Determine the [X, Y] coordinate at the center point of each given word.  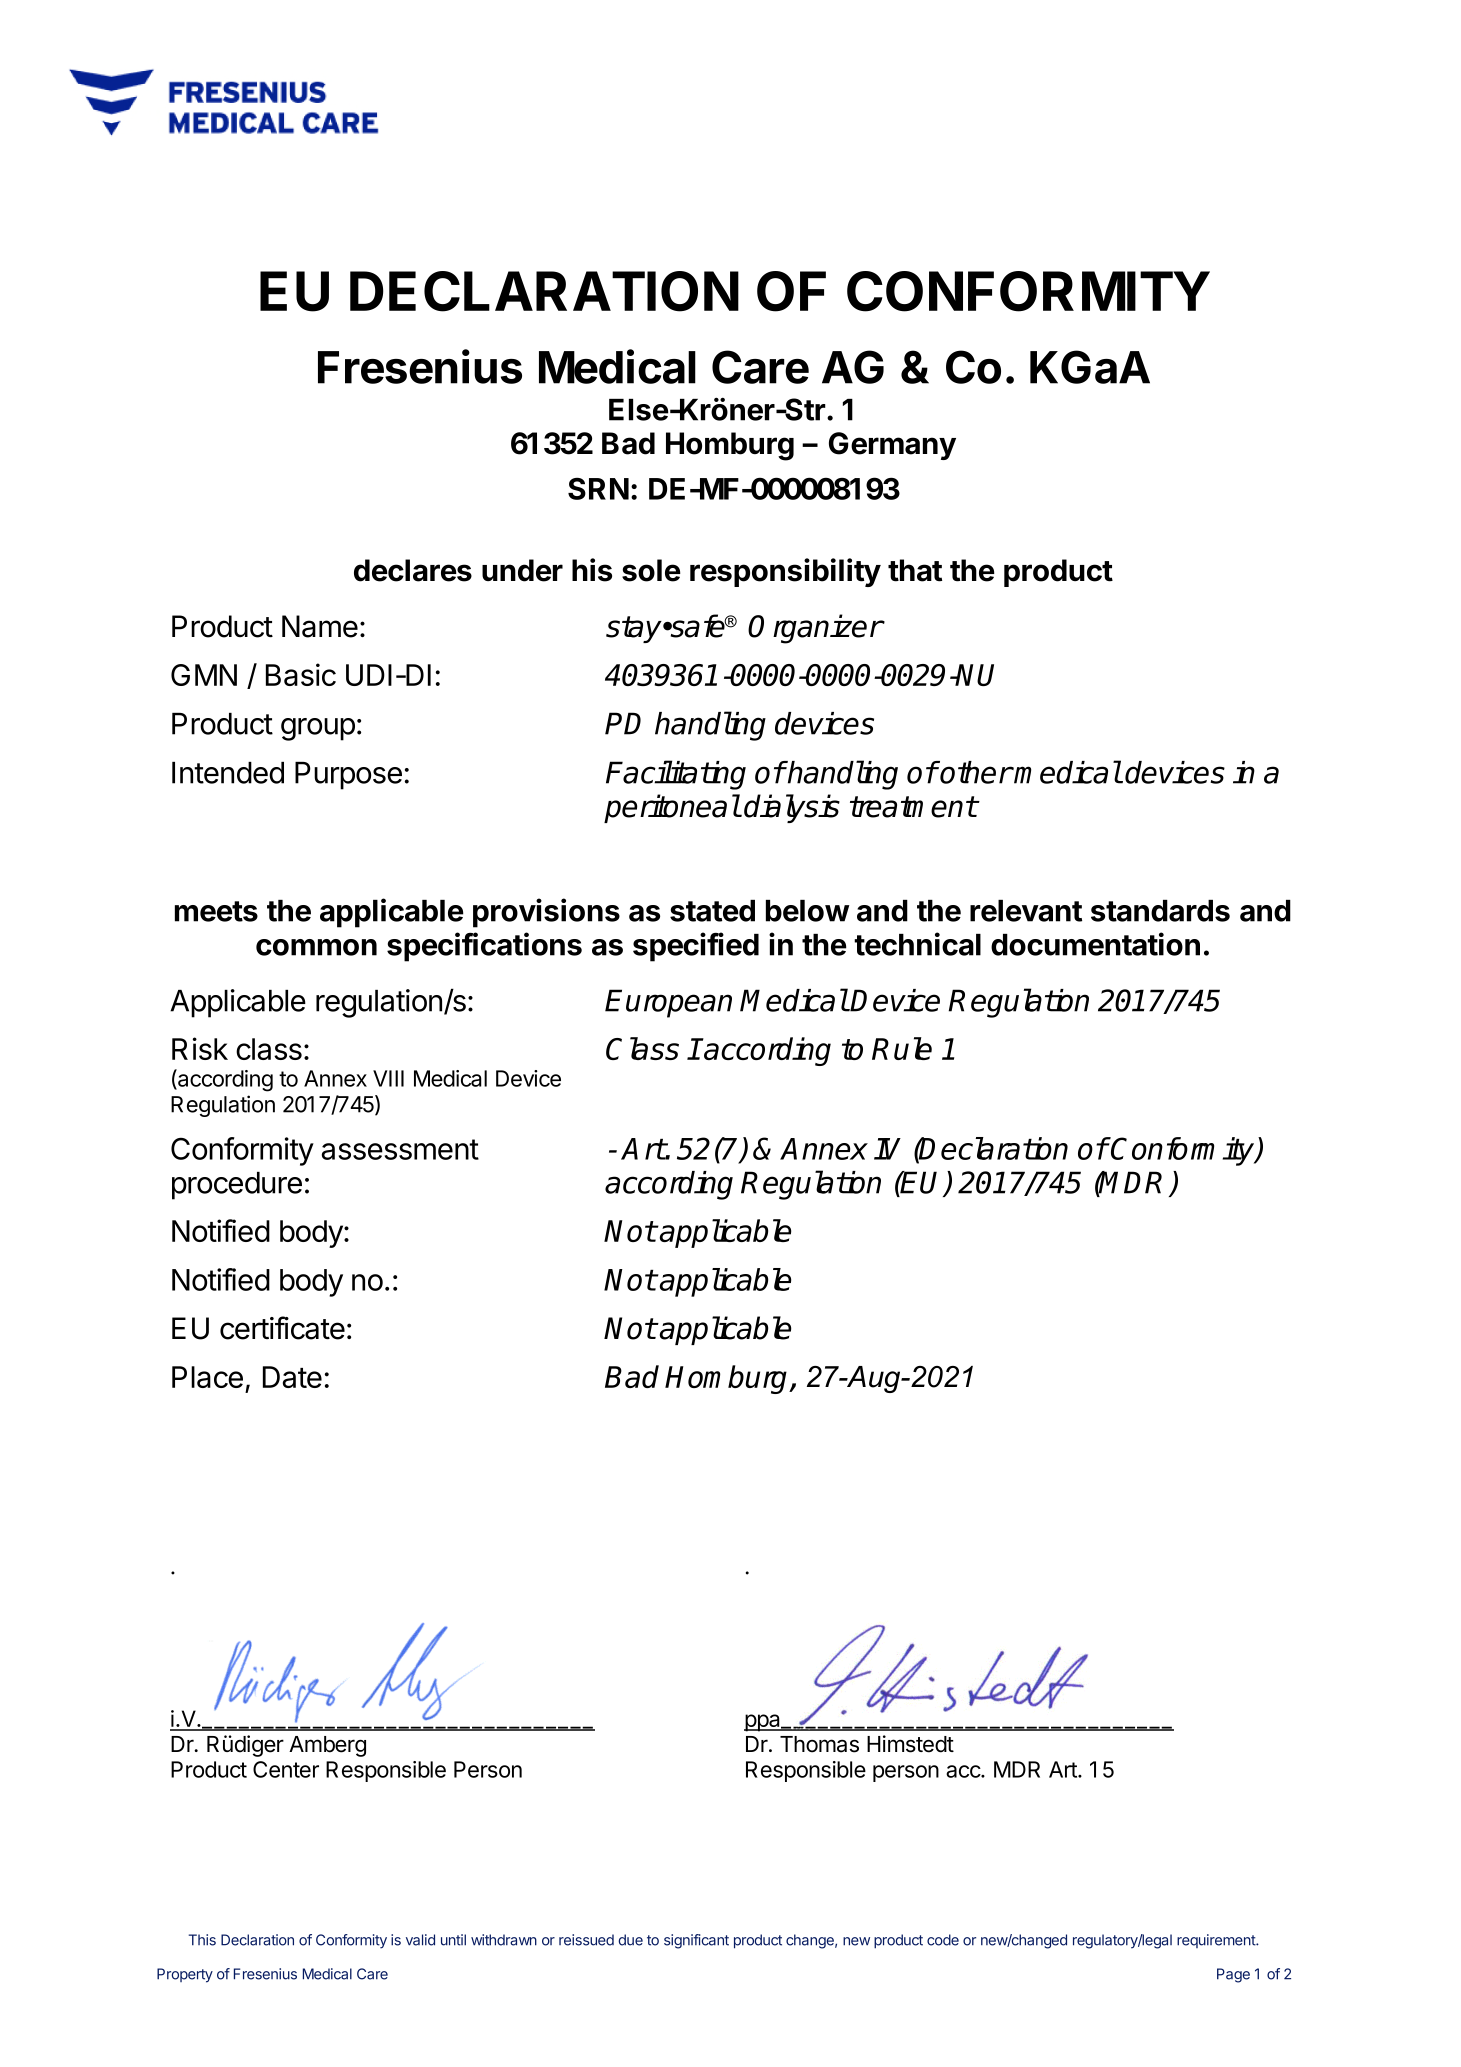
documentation [1095, 944]
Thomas [819, 1744]
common [316, 947]
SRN [598, 489]
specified [696, 947]
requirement [1217, 1941]
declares [413, 570]
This [202, 1940]
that [915, 570]
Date [292, 1377]
